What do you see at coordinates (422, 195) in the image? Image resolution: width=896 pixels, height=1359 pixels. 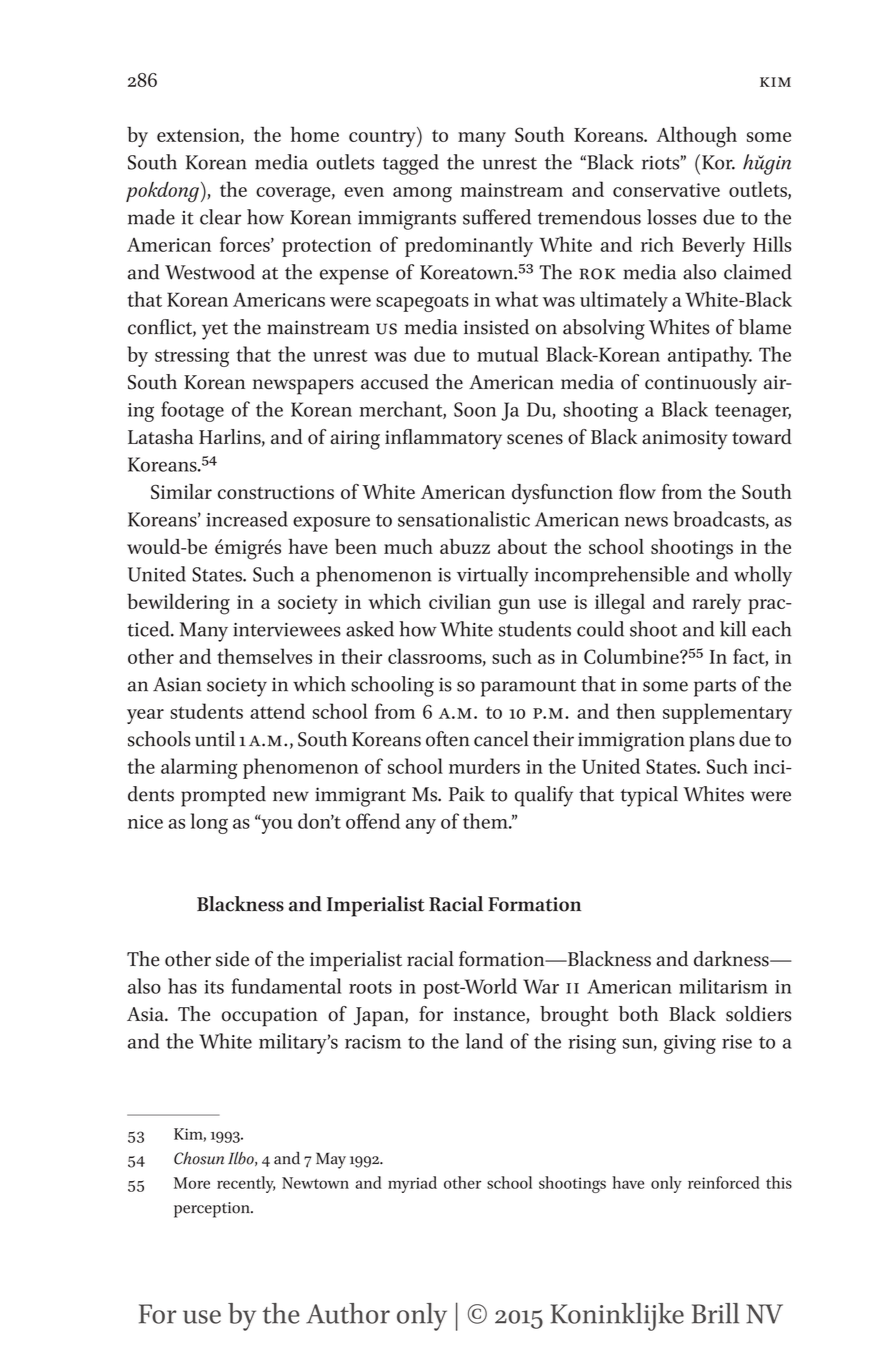 I see `among` at bounding box center [422, 195].
